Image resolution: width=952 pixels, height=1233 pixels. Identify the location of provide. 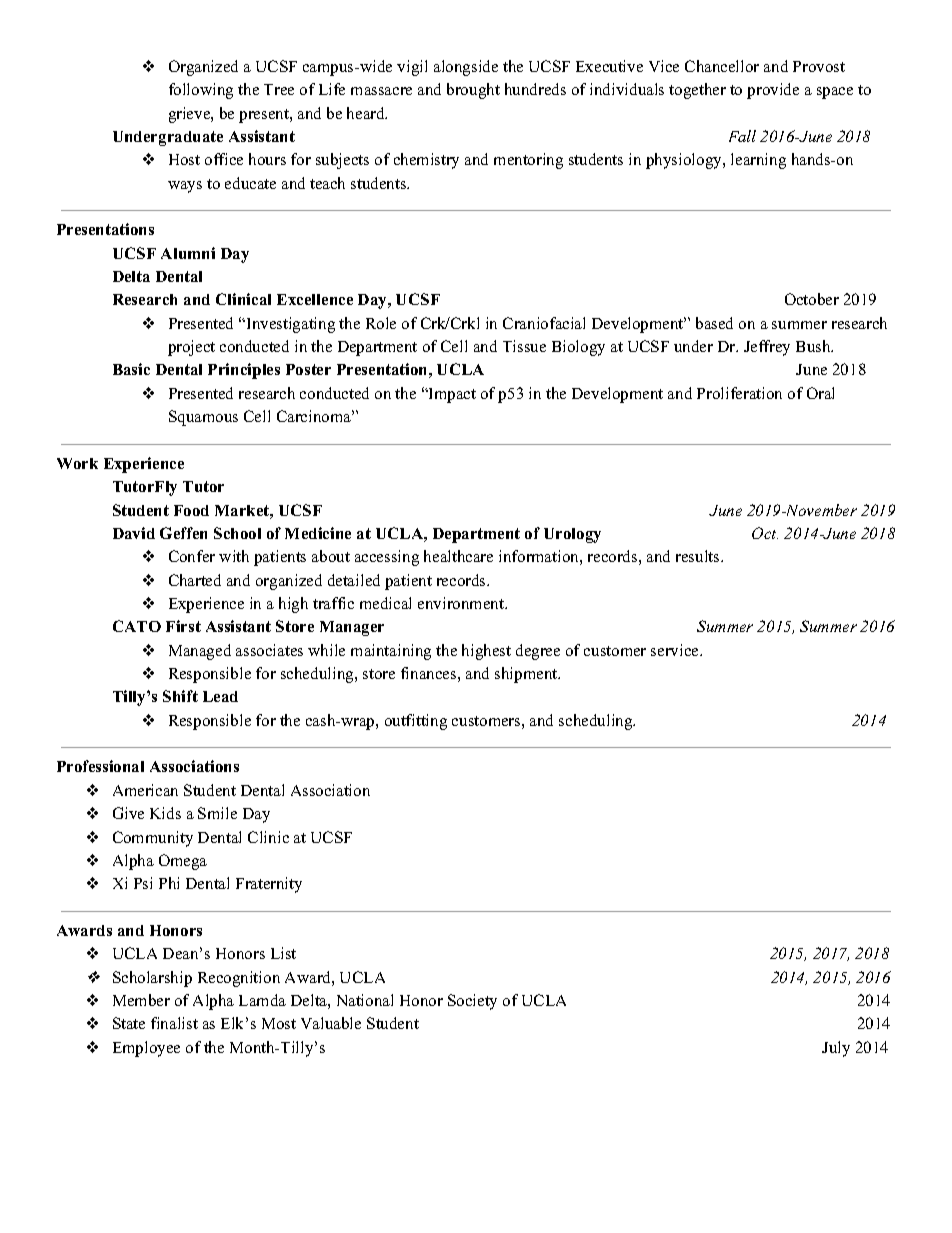
(773, 91).
